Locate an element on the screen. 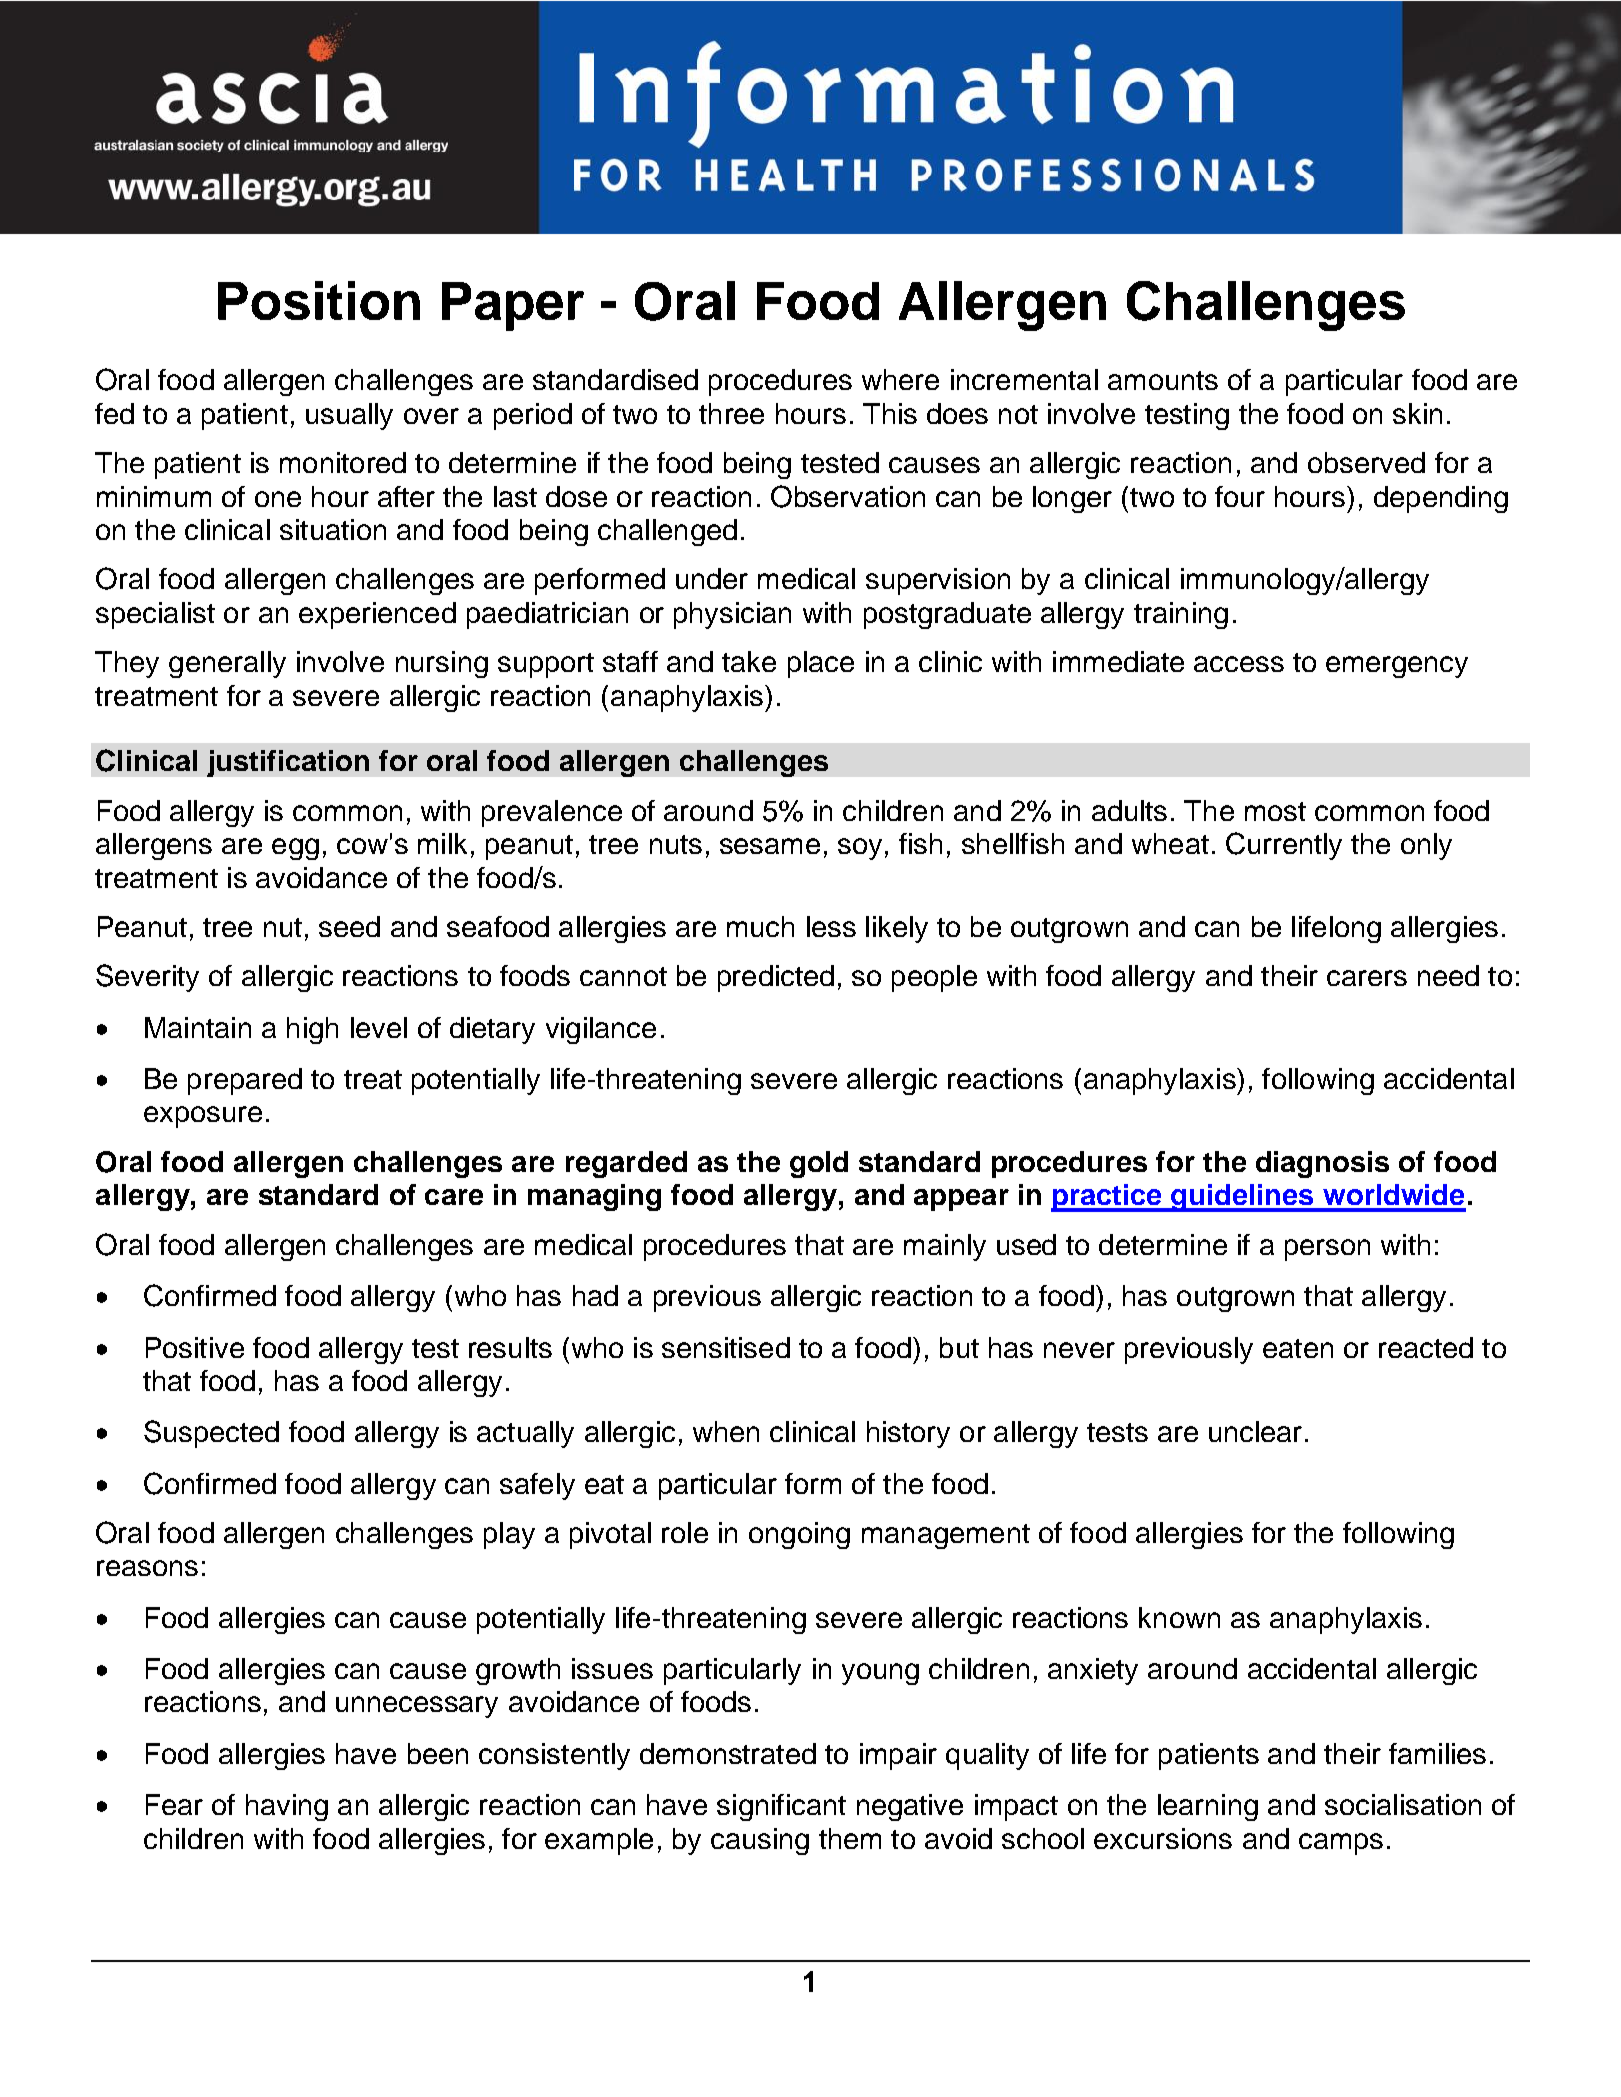 This screenshot has height=2097, width=1621. predicted is located at coordinates (776, 978).
